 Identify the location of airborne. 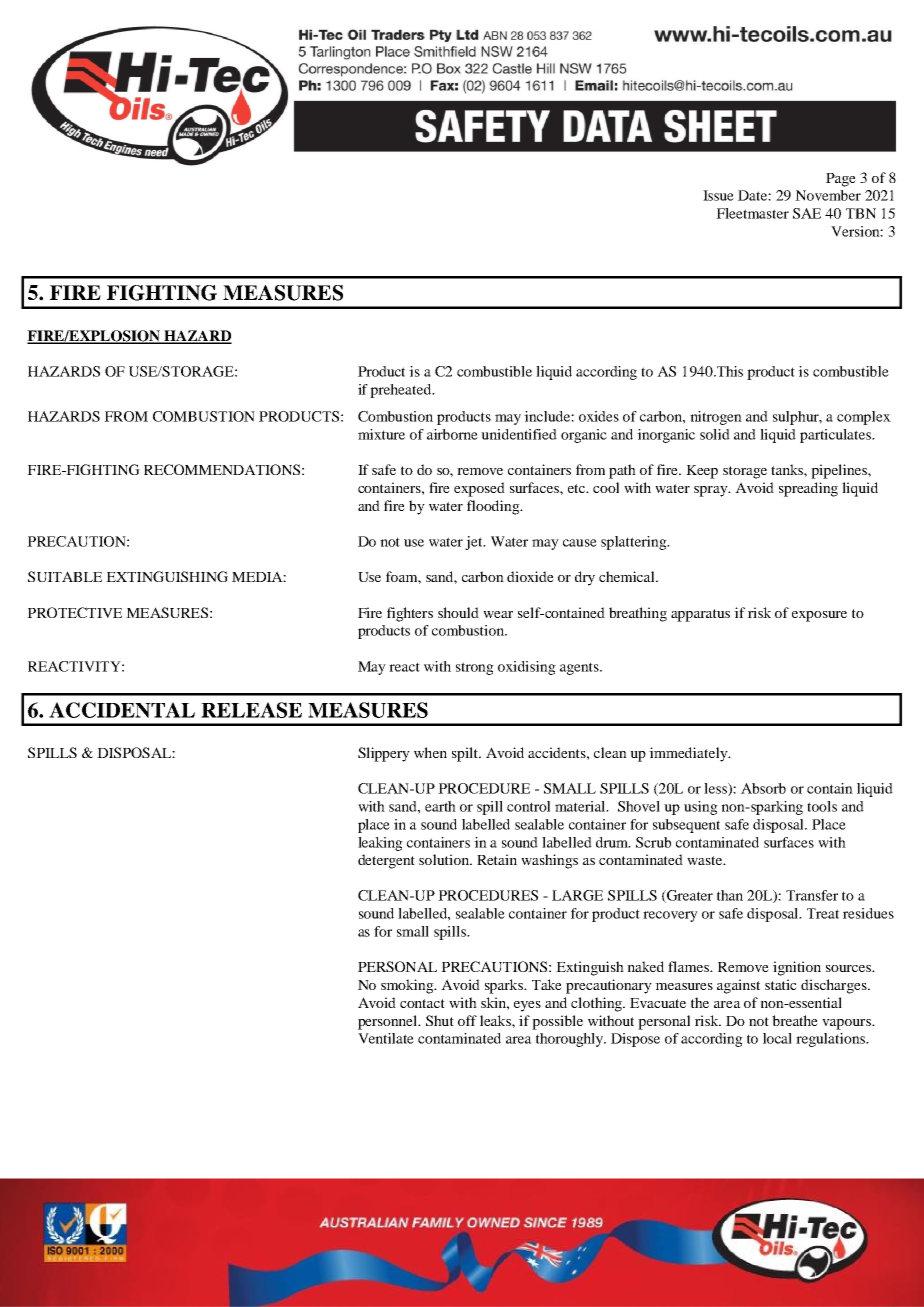
(452, 434).
